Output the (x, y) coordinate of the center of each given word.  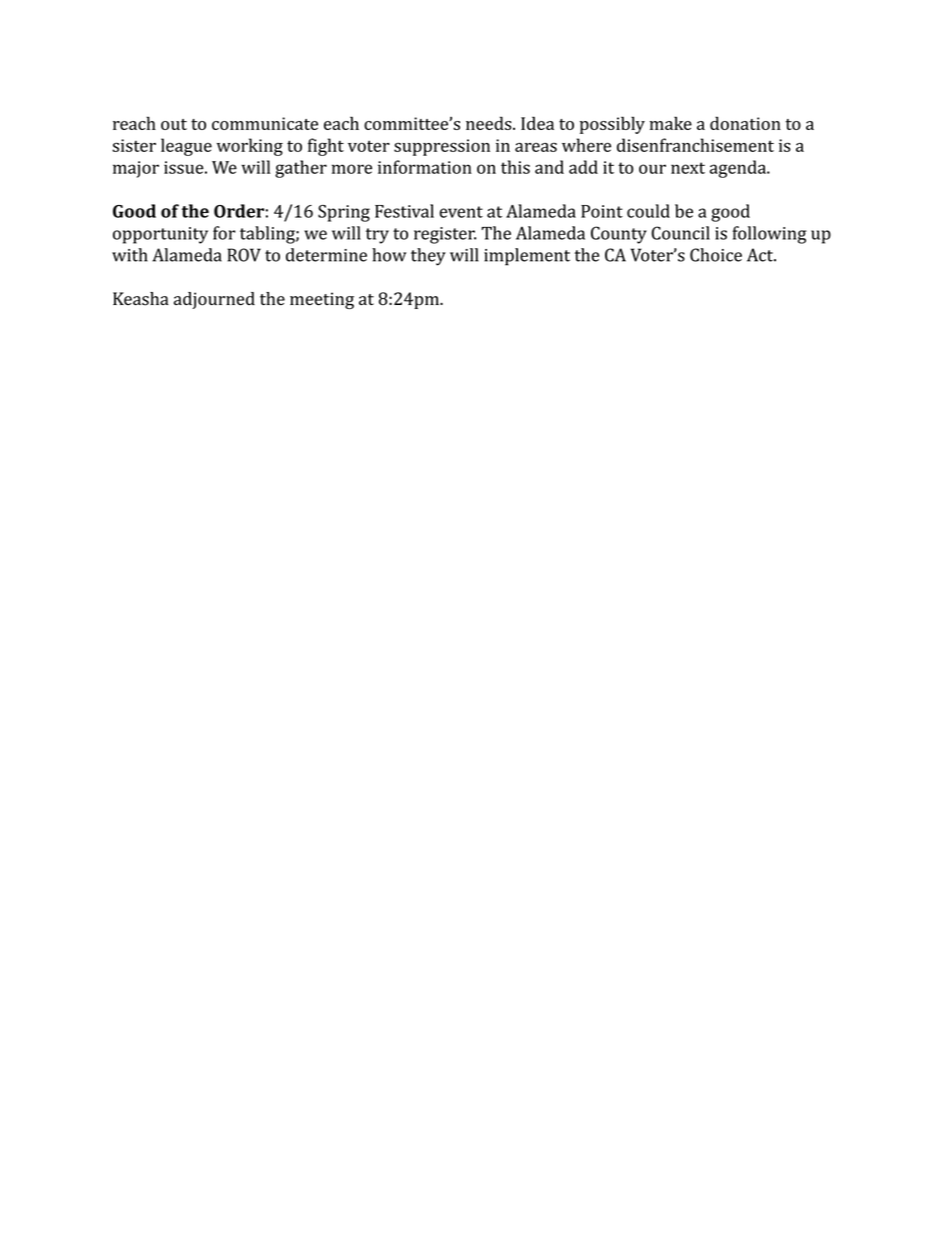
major (136, 169)
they (428, 257)
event (461, 212)
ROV (244, 255)
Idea (537, 123)
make (671, 123)
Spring (344, 213)
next (688, 168)
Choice (716, 255)
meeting (322, 300)
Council (681, 233)
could (648, 211)
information (425, 167)
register (445, 235)
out (174, 124)
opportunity (160, 235)
